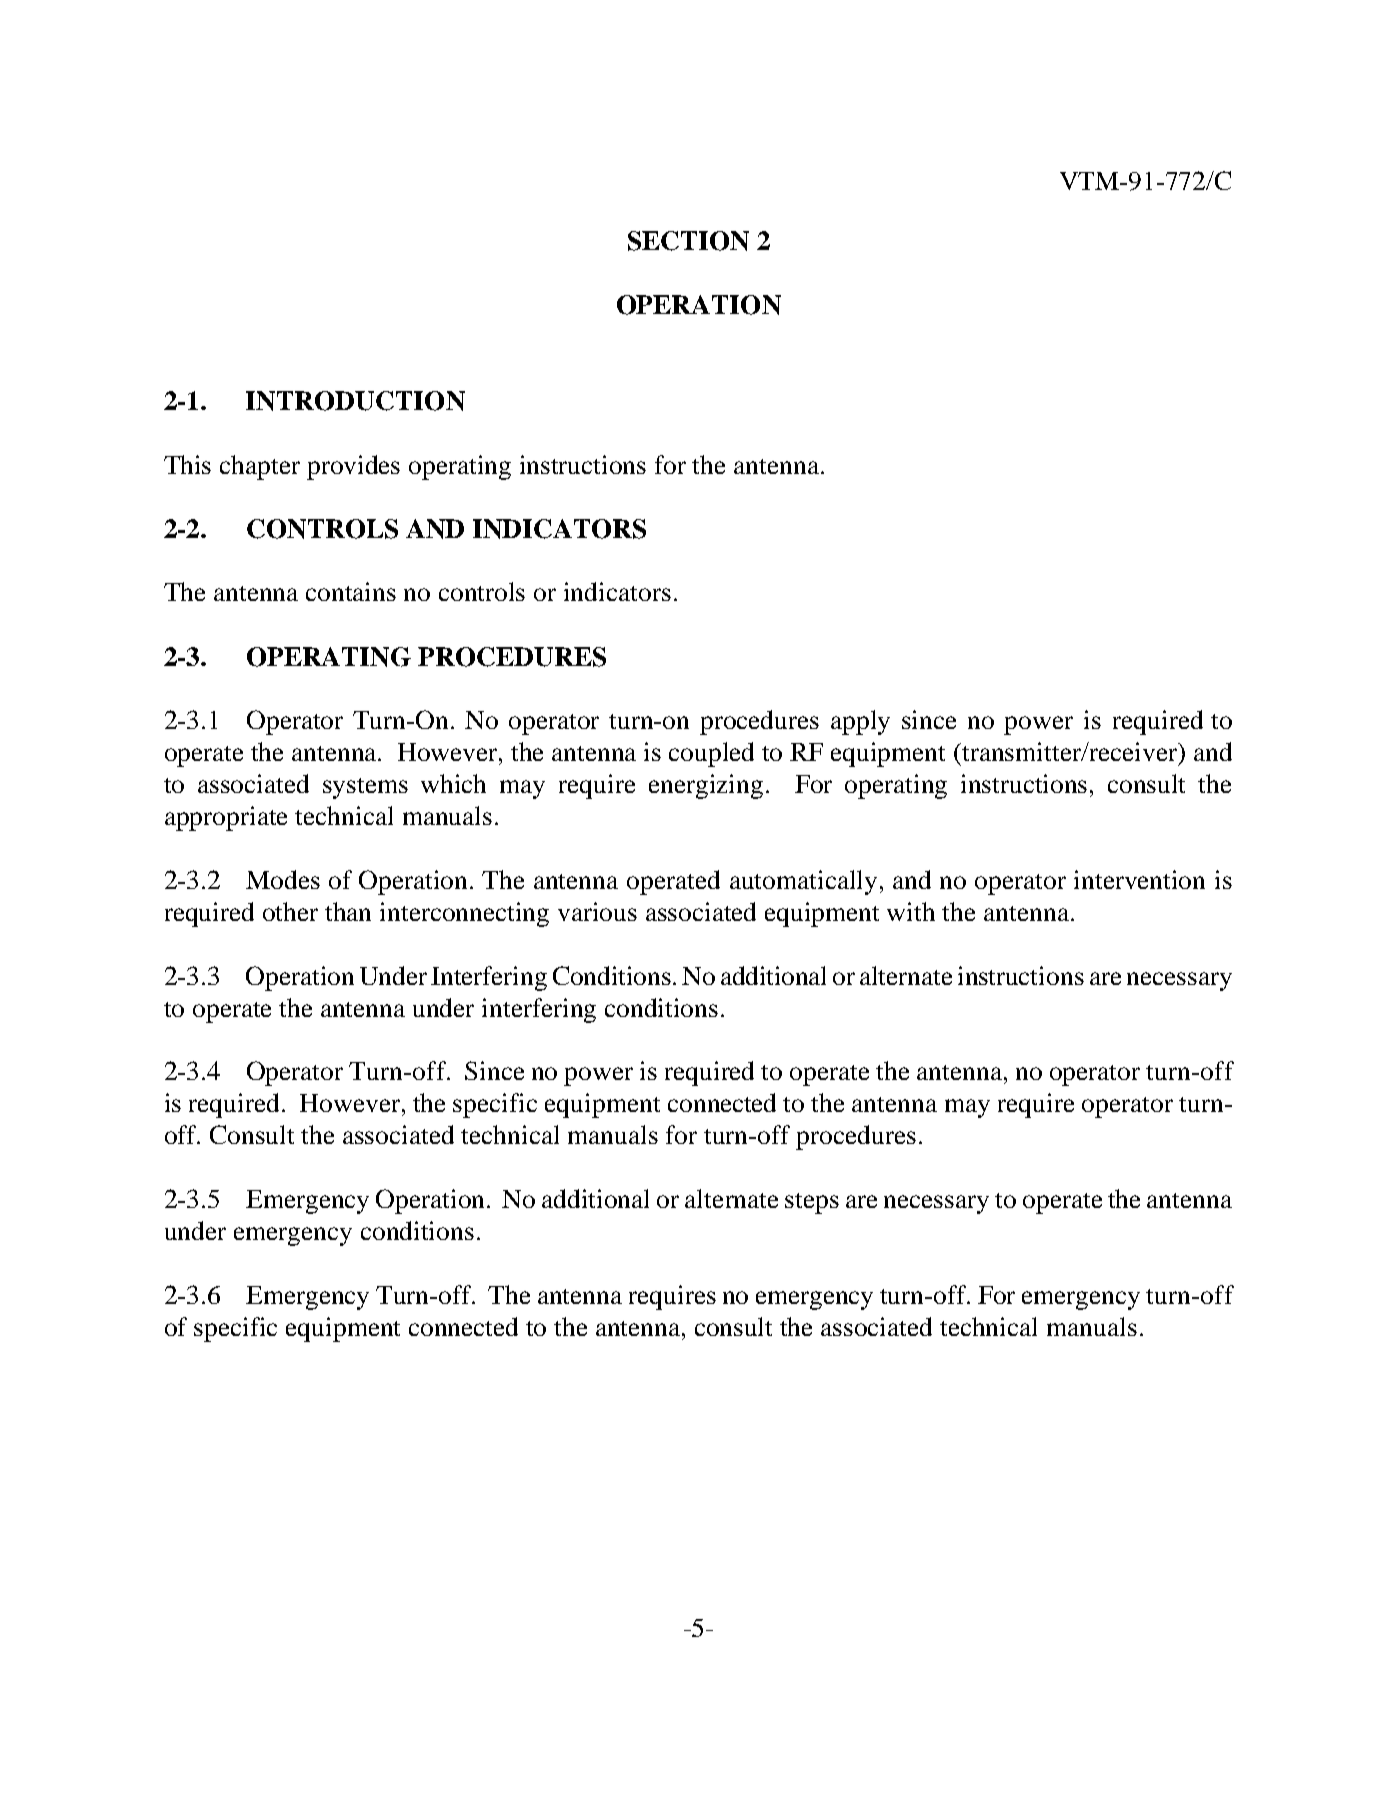  What do you see at coordinates (597, 911) in the screenshot?
I see `various` at bounding box center [597, 911].
